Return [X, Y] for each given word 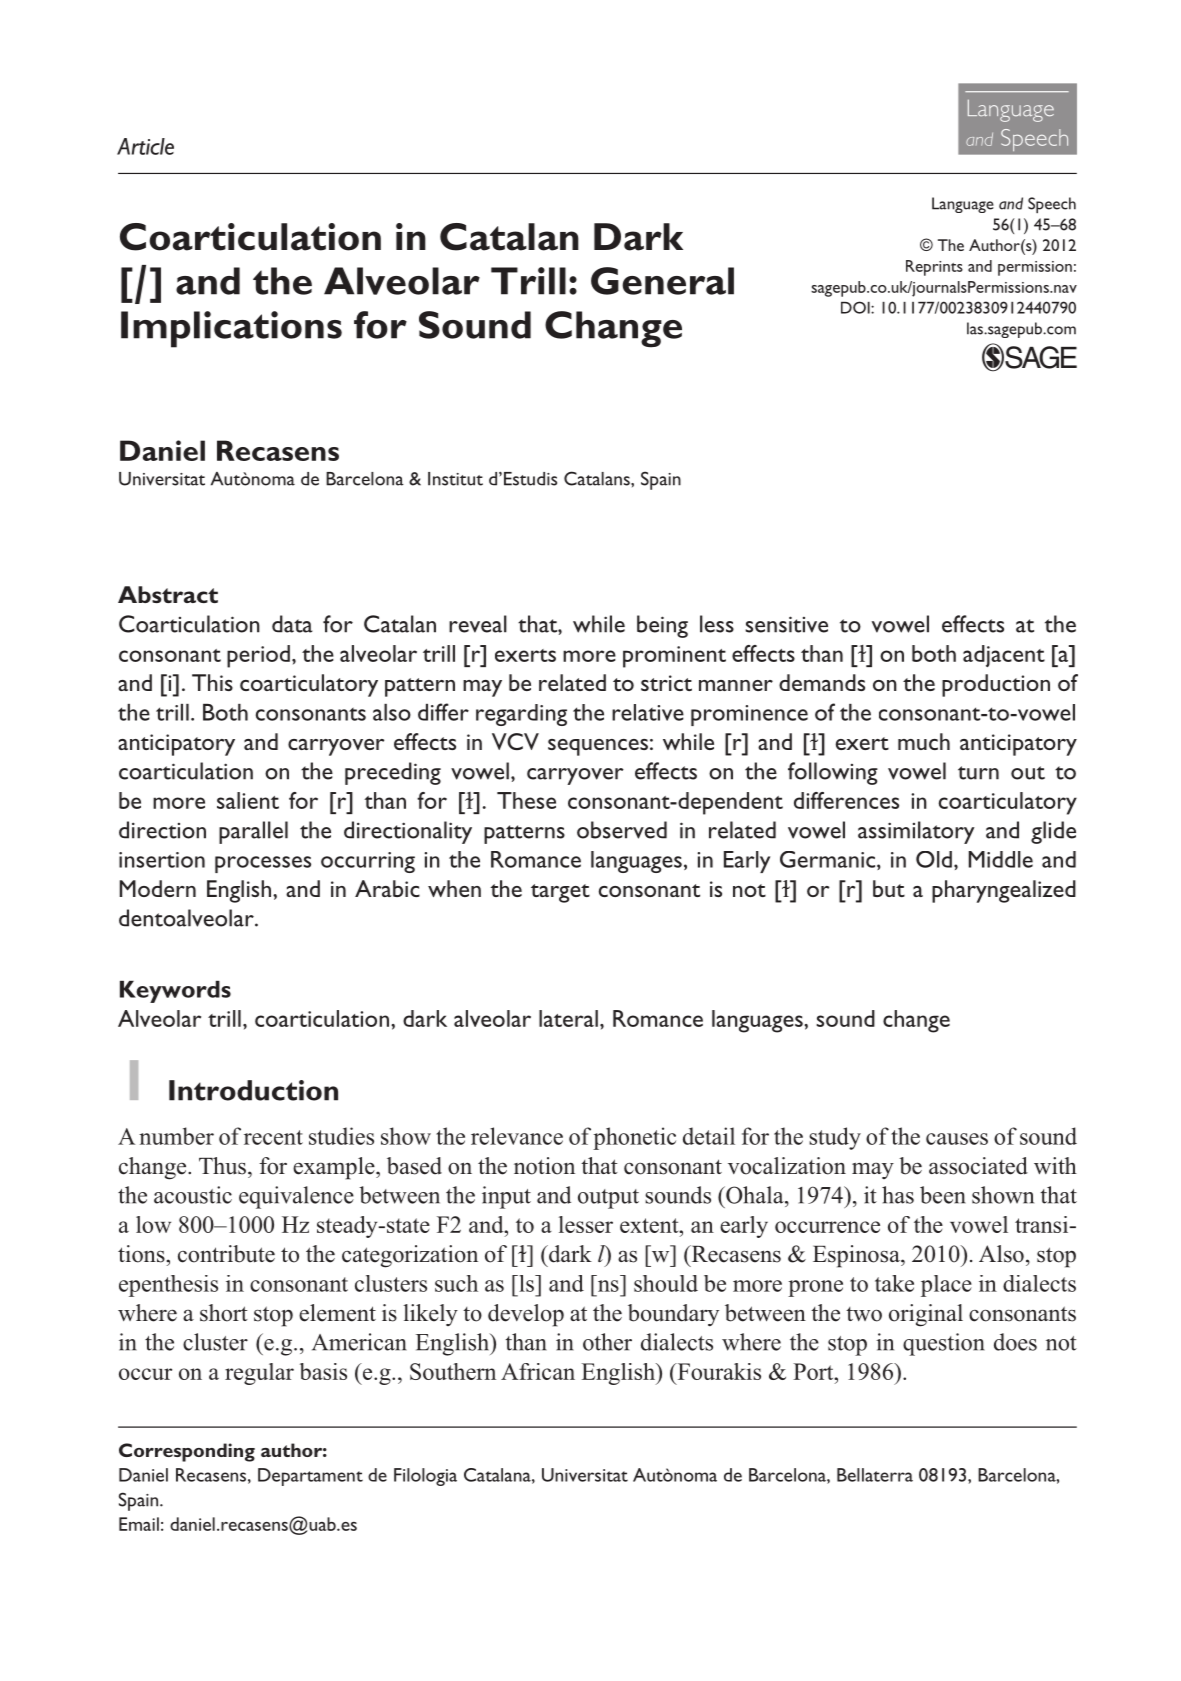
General [662, 281]
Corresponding [187, 1452]
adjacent [1004, 656]
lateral [568, 1018]
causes [957, 1139]
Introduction [253, 1090]
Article [145, 146]
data [292, 624]
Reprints [934, 268]
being [662, 626]
